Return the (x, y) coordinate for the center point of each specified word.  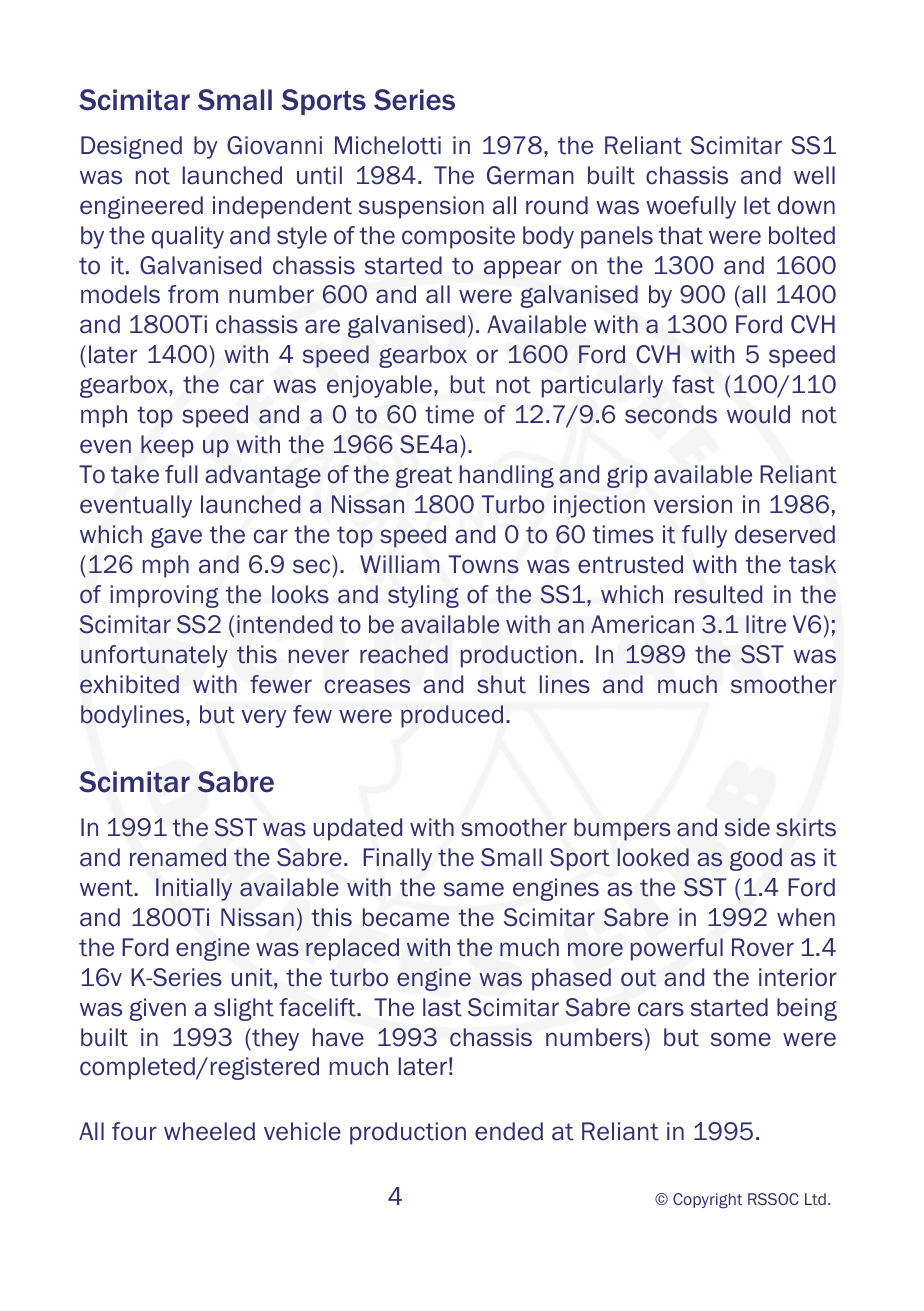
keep (167, 446)
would (758, 414)
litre (766, 624)
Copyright (708, 1200)
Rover (763, 947)
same (474, 889)
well (814, 175)
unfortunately (154, 656)
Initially (194, 889)
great (423, 477)
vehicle (302, 1131)
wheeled (209, 1131)
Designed (131, 147)
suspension (421, 207)
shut (501, 684)
